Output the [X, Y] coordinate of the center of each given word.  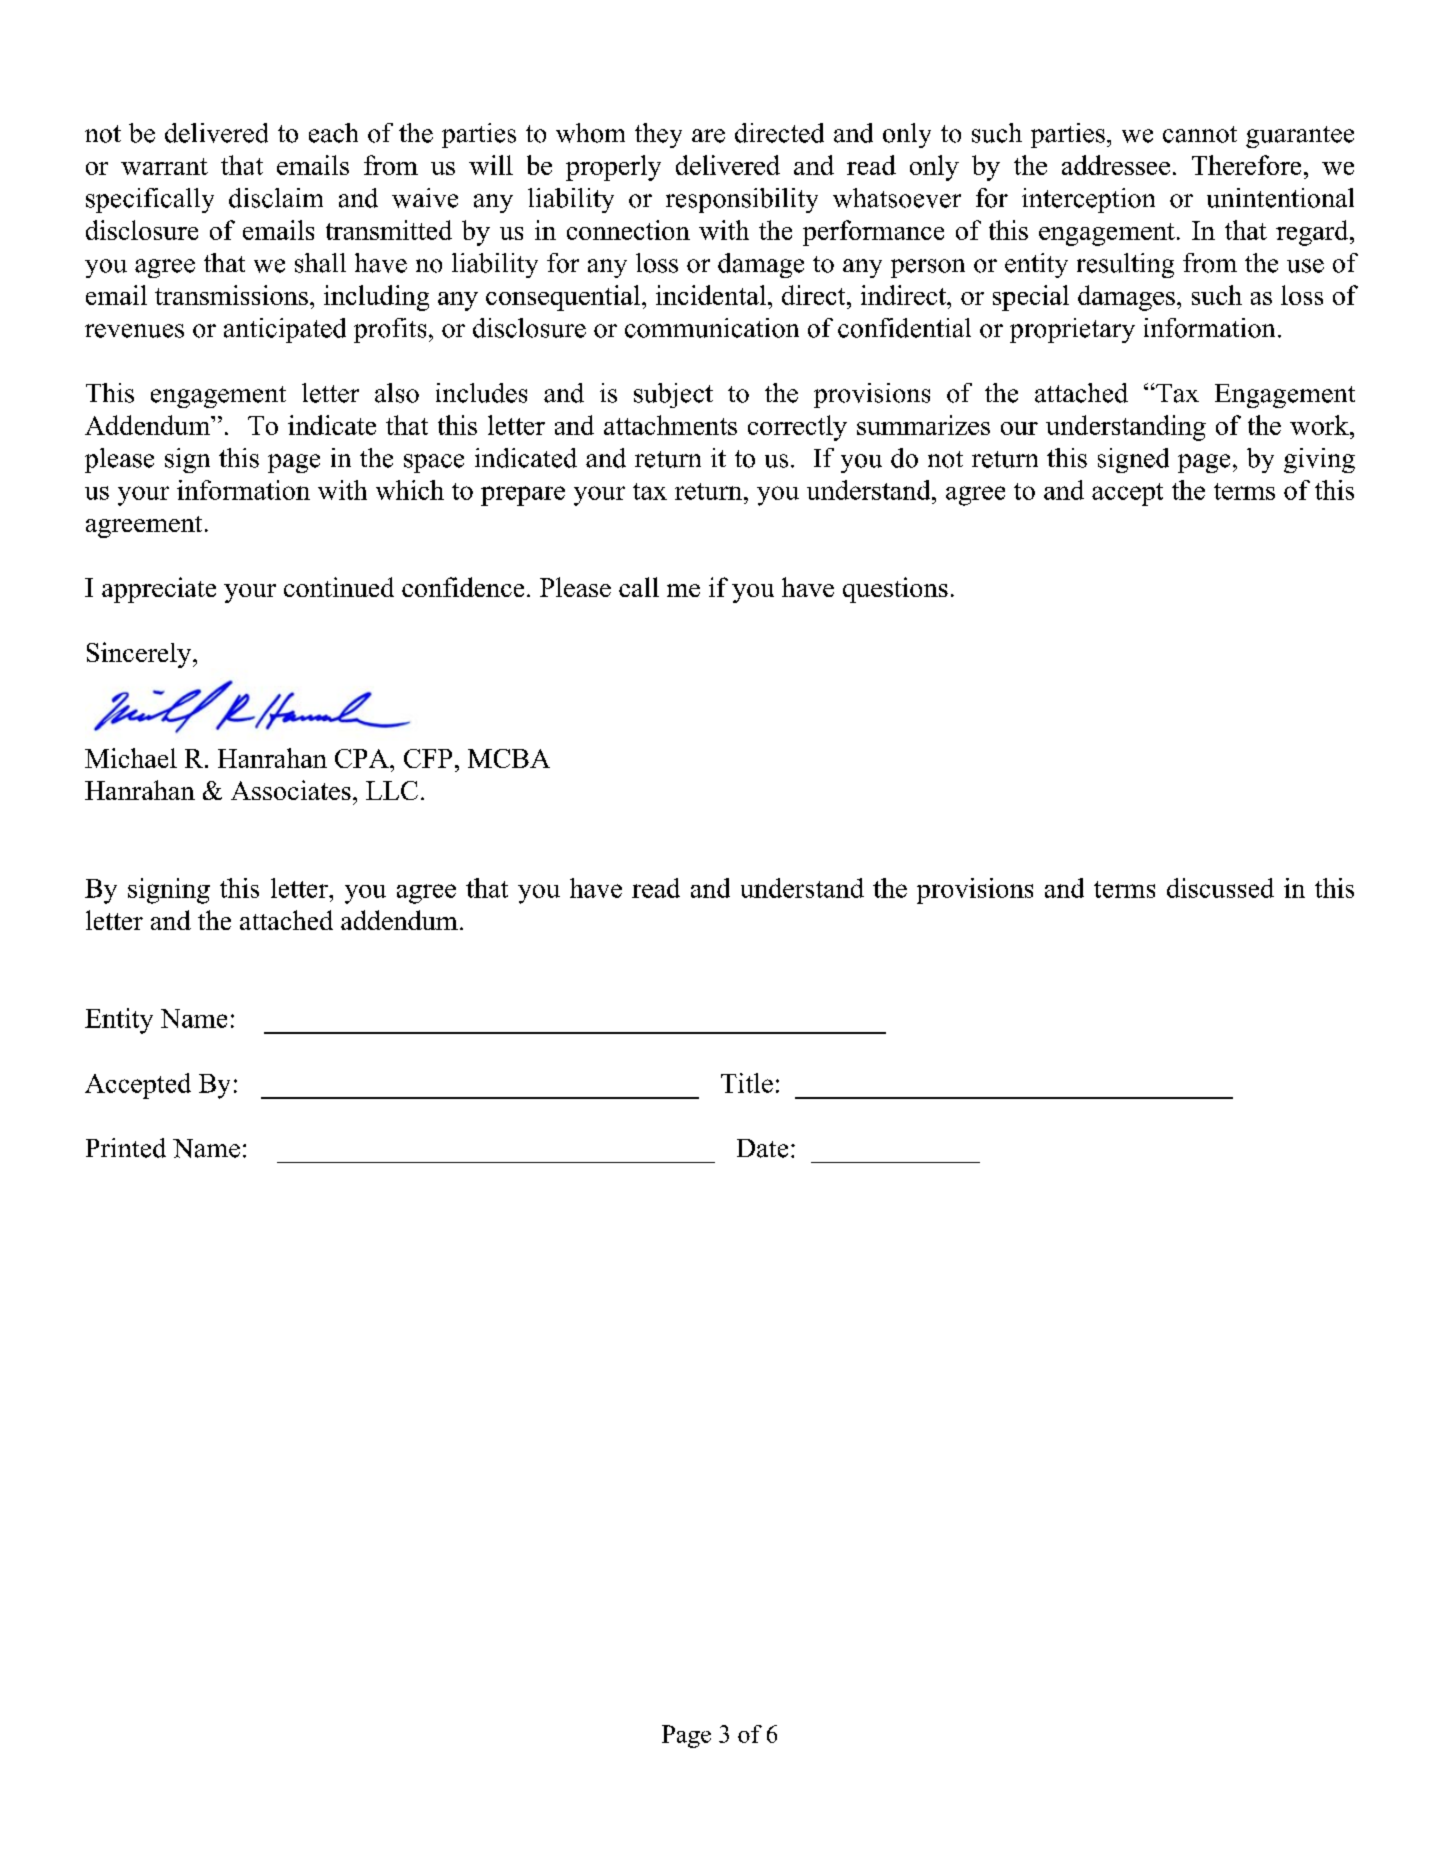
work [1320, 425]
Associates [291, 790]
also [397, 393]
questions [895, 590]
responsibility [742, 200]
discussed [1220, 888]
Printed [126, 1148]
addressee [1116, 165]
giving [1319, 460]
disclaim [276, 198]
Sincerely [140, 655]
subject [673, 395]
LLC [392, 790]
